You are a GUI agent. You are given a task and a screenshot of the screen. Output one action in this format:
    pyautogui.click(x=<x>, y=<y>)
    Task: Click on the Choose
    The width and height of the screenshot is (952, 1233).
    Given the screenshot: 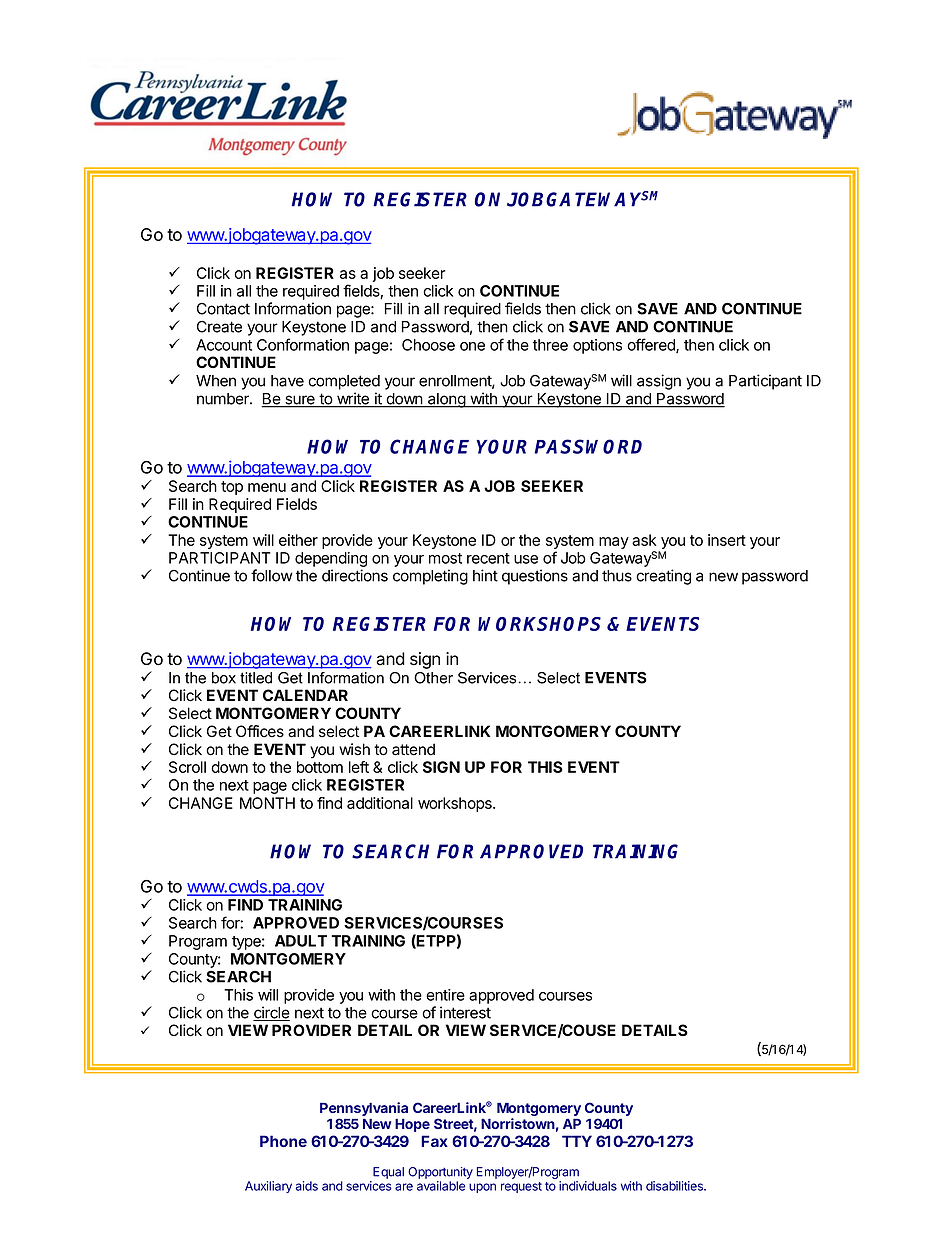 What is the action you would take?
    pyautogui.click(x=428, y=345)
